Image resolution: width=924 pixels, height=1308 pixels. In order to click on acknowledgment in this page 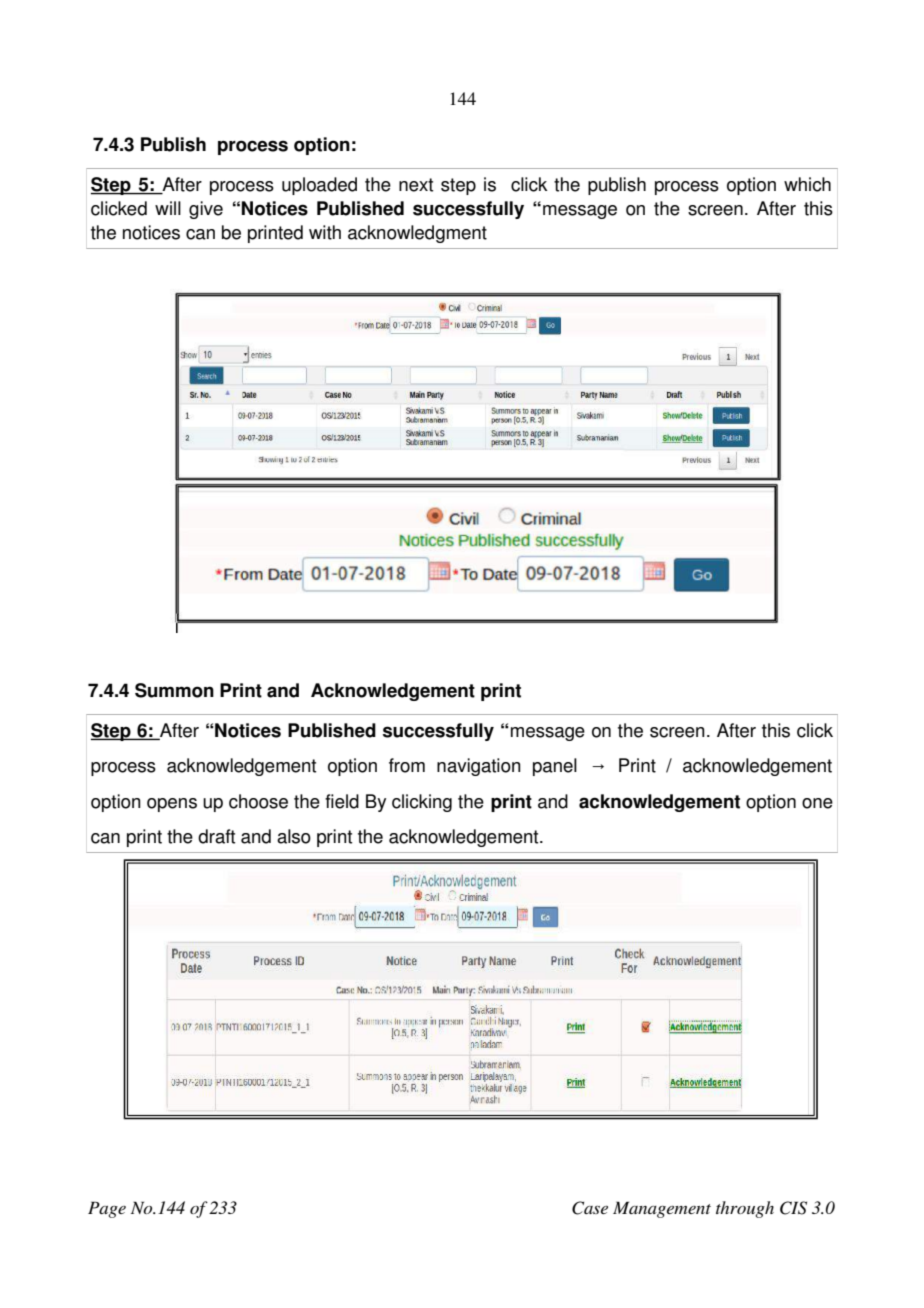, I will do `click(417, 234)`.
